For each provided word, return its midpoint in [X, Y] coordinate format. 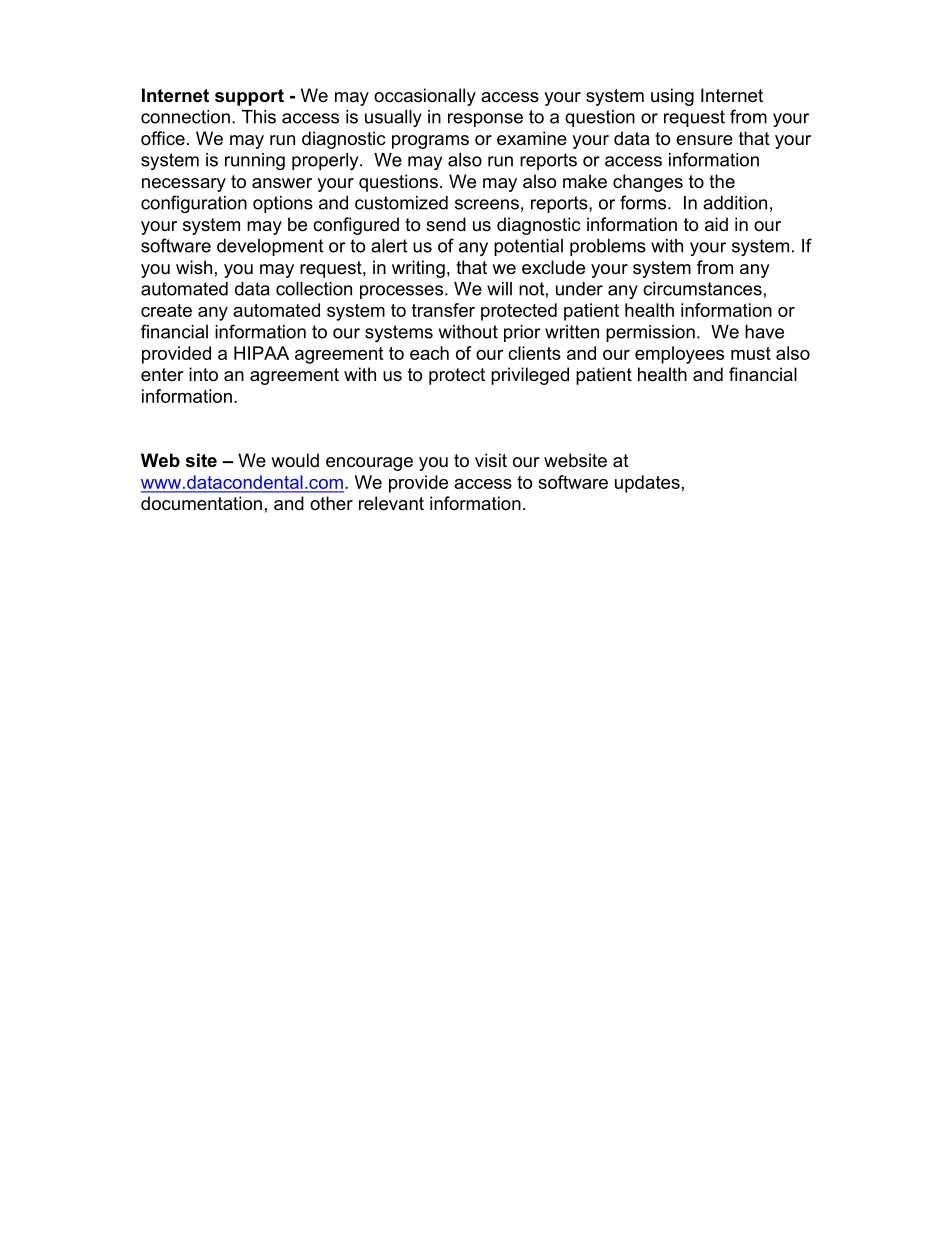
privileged [530, 376]
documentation [201, 503]
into [203, 374]
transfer [443, 310]
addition [735, 203]
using [672, 97]
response [485, 120]
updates [647, 484]
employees [679, 355]
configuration [194, 204]
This [259, 117]
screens [487, 204]
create [166, 310]
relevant [391, 503]
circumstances [702, 289]
